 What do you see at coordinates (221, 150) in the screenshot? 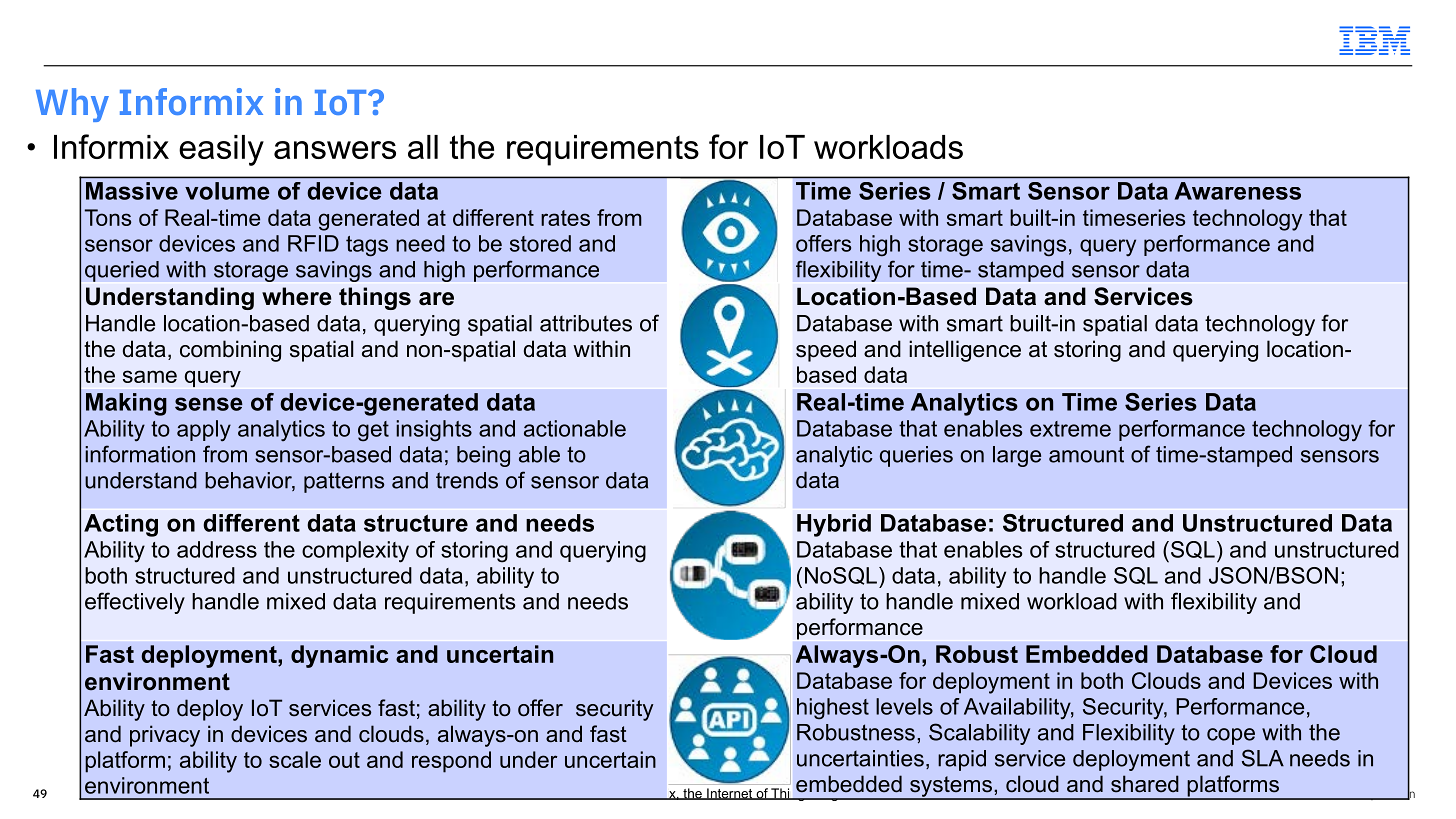
I see `easily` at bounding box center [221, 150].
